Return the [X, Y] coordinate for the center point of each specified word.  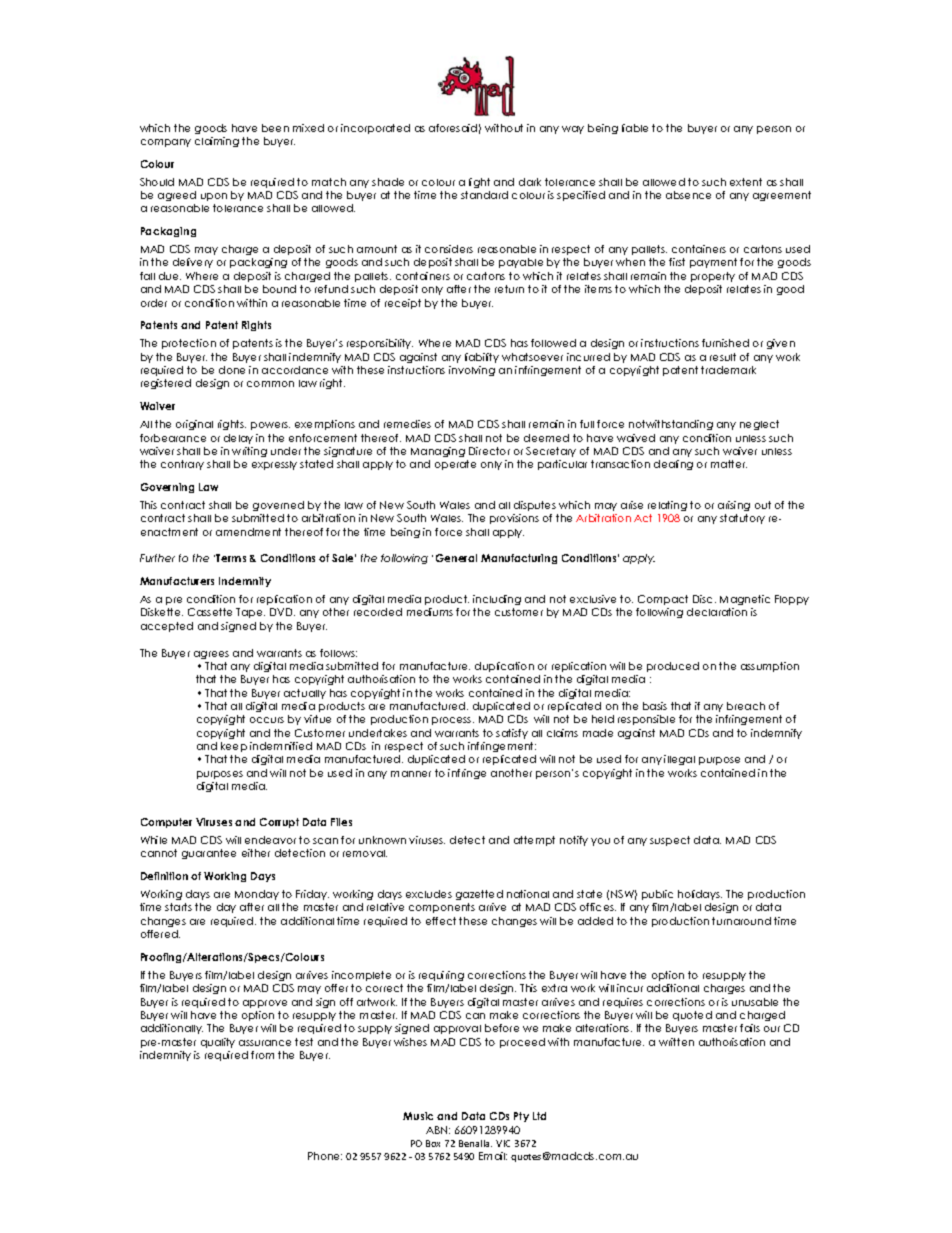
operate [455, 465]
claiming [217, 142]
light [479, 183]
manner [411, 774]
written [676, 1042]
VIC [503, 1143]
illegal [679, 760]
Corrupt [279, 823]
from [262, 1055]
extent [746, 182]
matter [729, 464]
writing [249, 452]
